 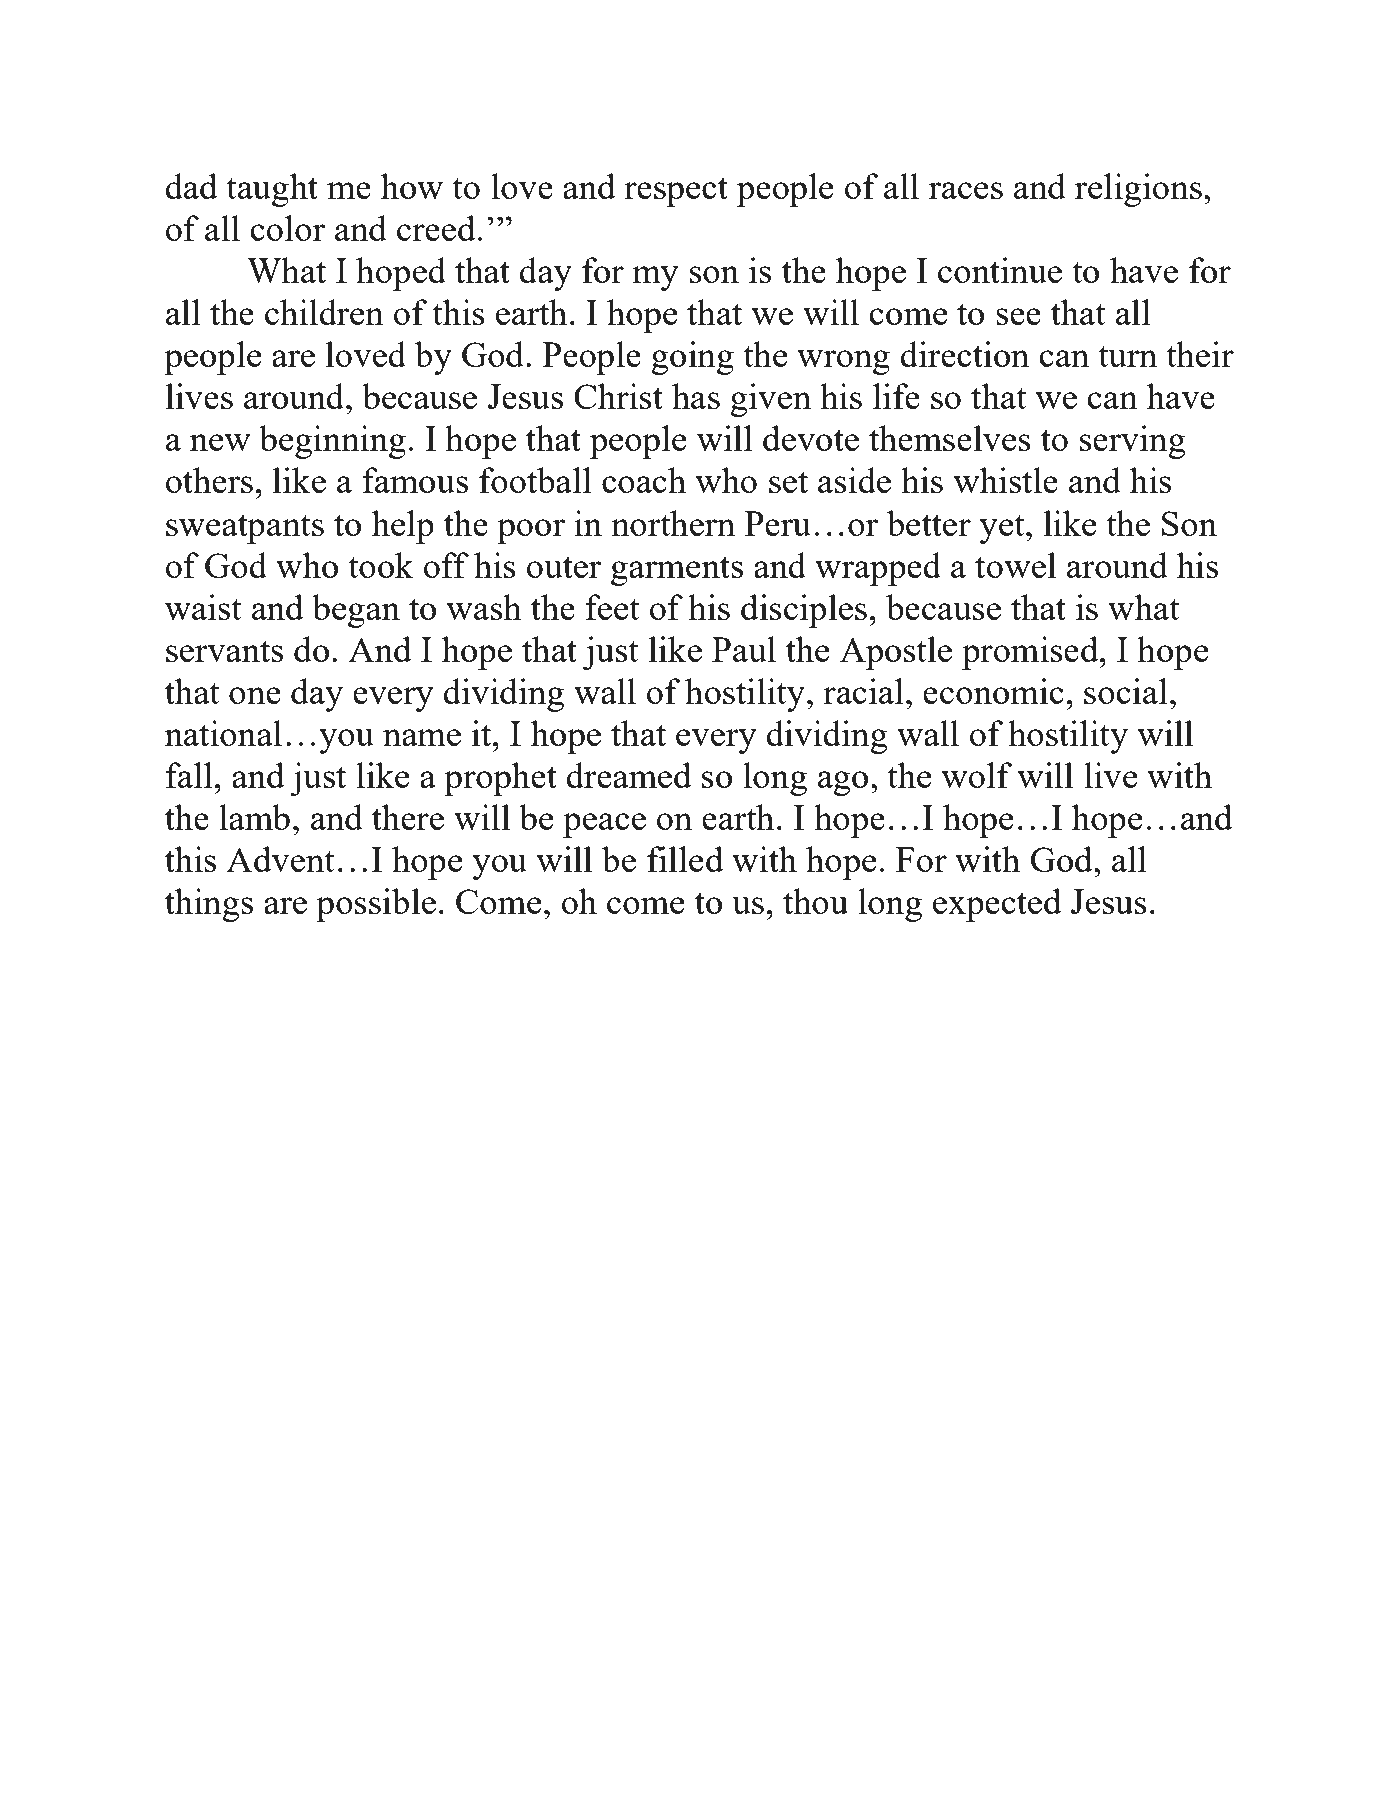 I want to click on filled, so click(x=685, y=859).
